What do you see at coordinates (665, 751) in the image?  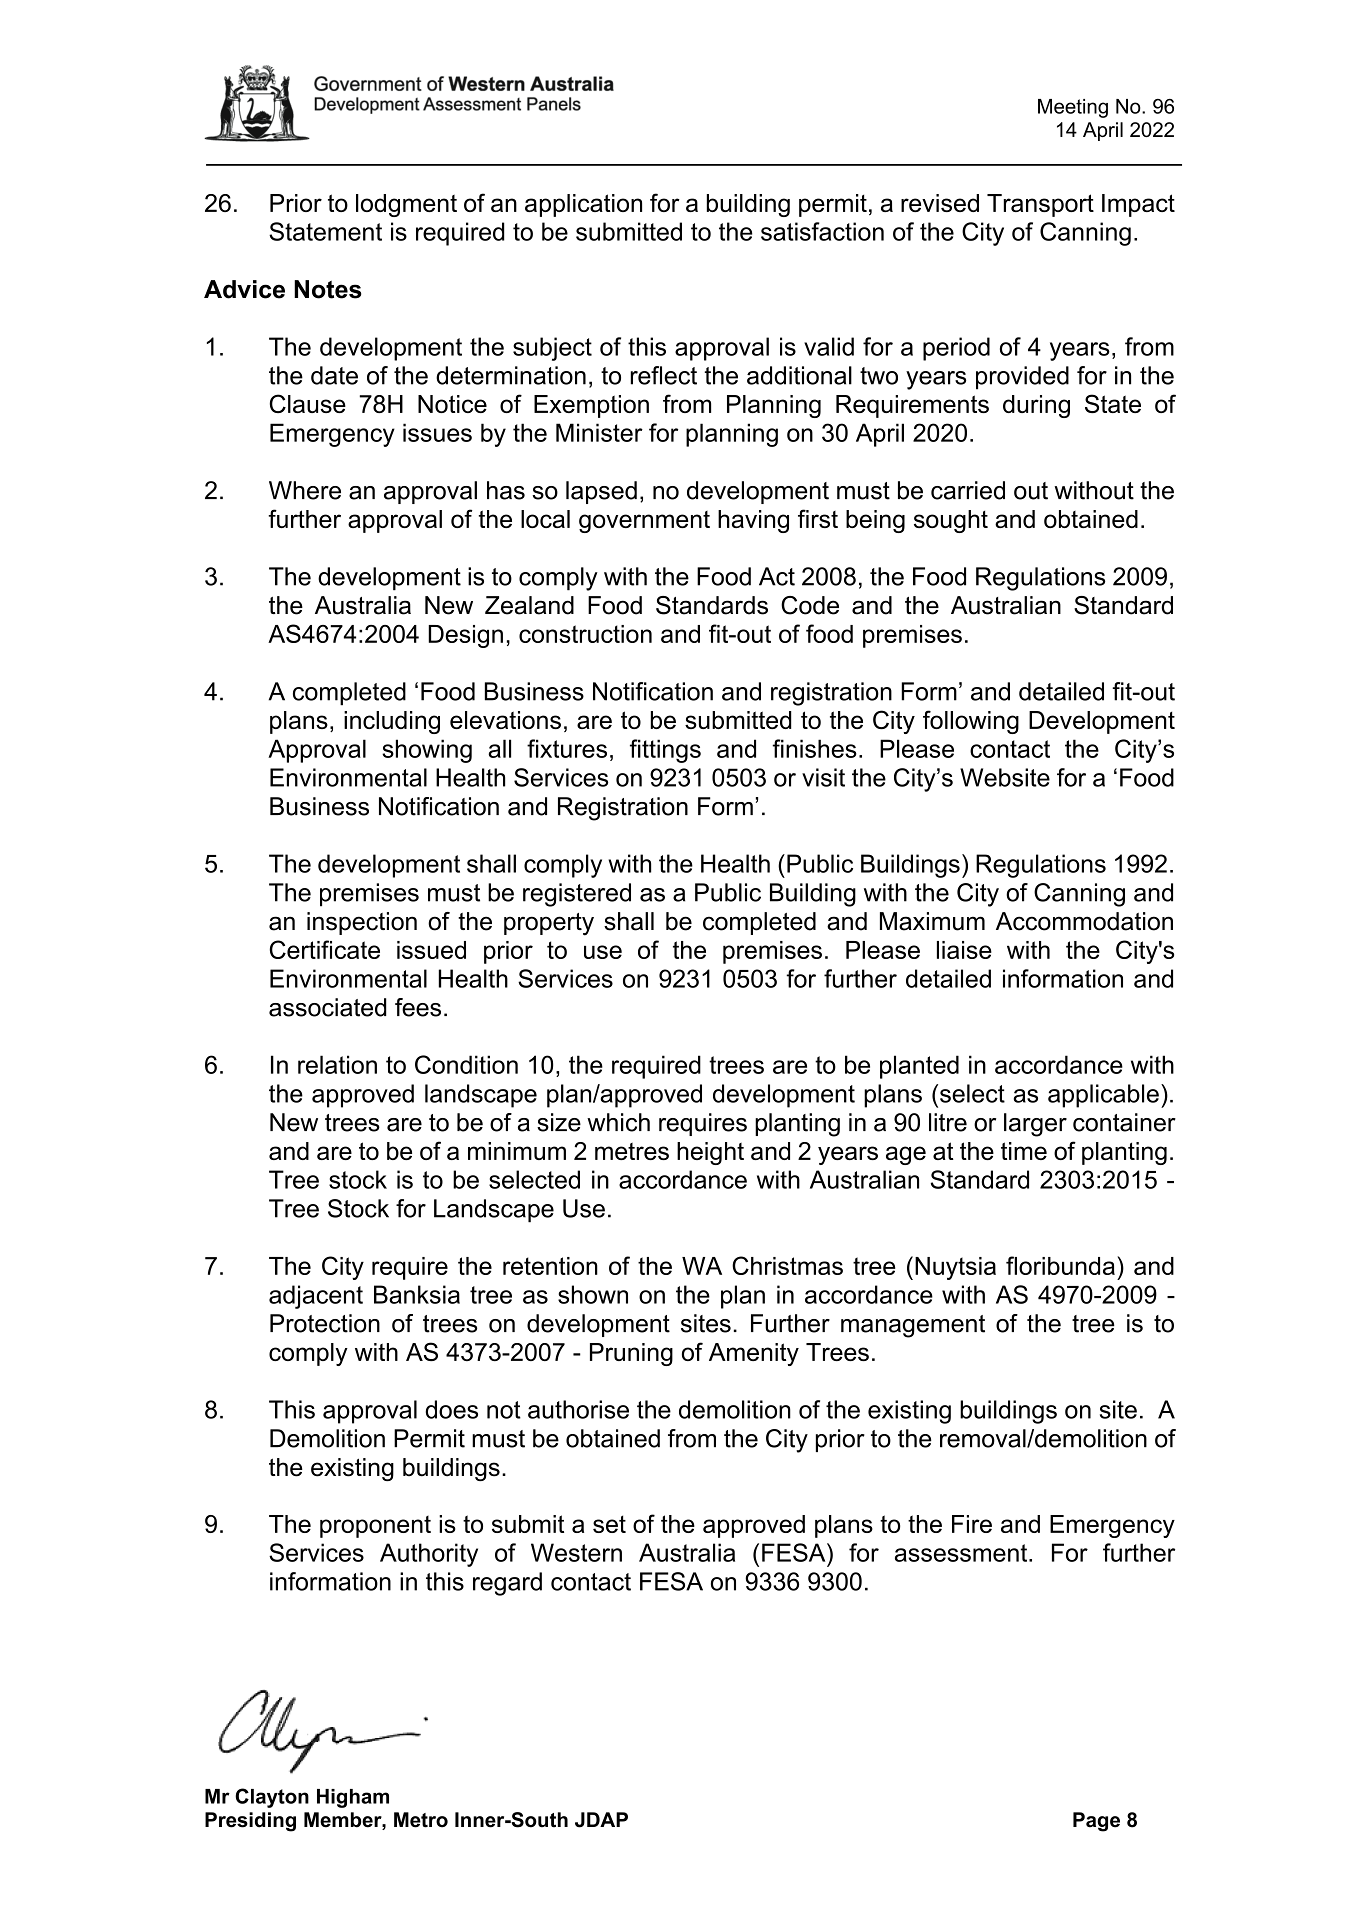 I see `fittings` at bounding box center [665, 751].
